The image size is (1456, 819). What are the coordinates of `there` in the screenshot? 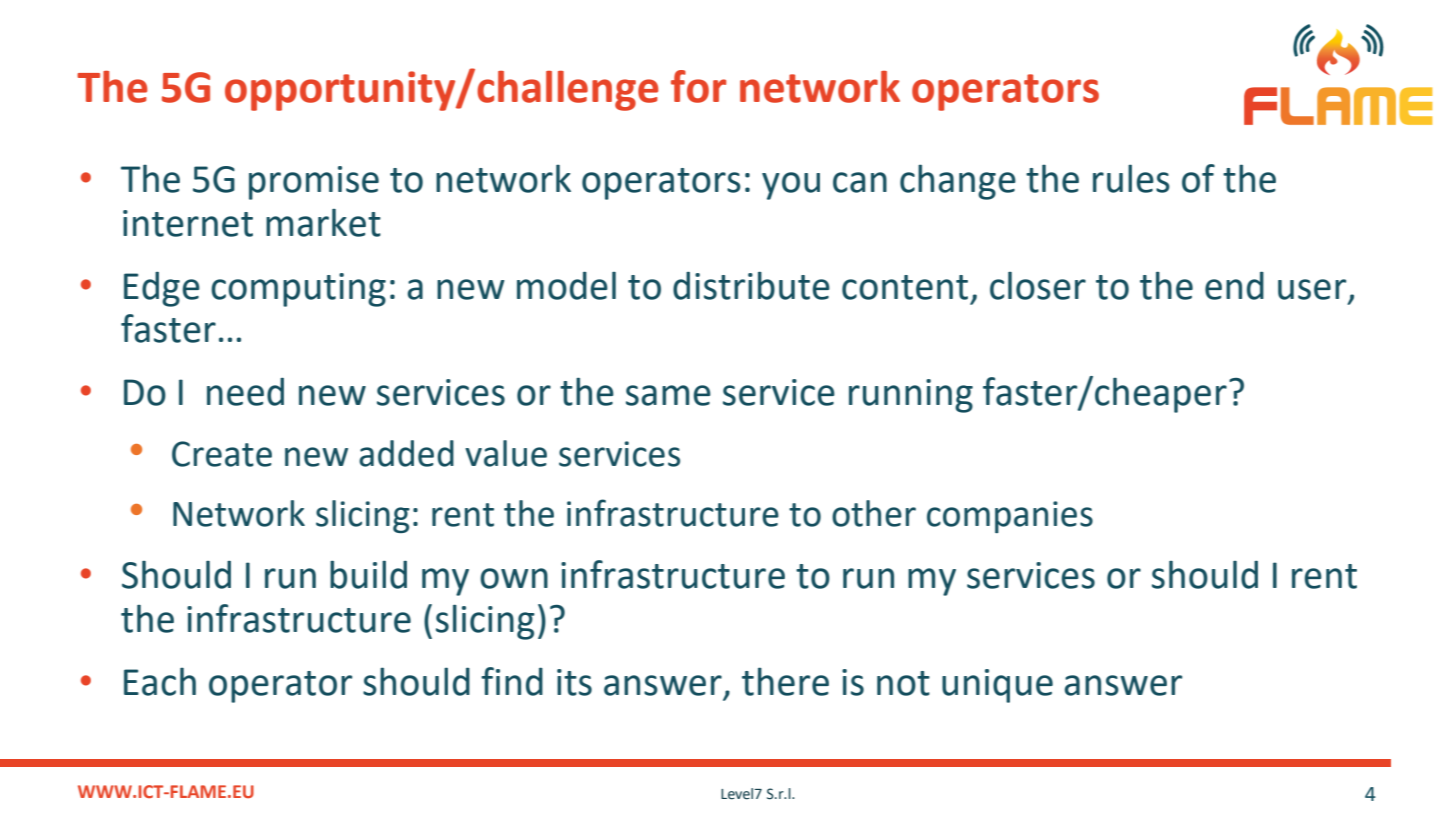 It's located at (785, 681).
